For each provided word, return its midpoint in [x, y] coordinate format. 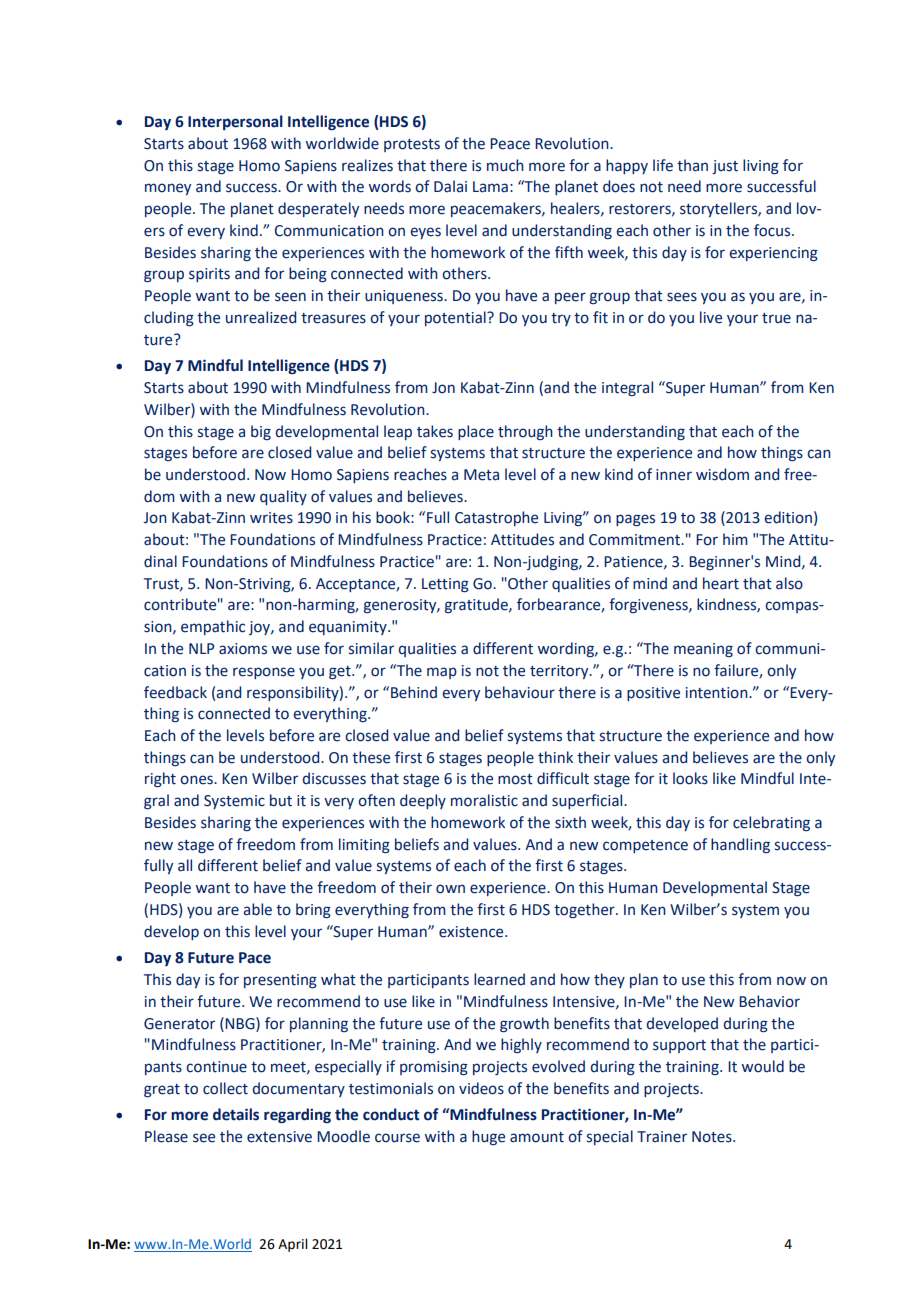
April [292, 1245]
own [450, 889]
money [168, 189]
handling [740, 845]
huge [488, 1137]
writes [271, 518]
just [725, 167]
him [735, 539]
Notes [713, 1137]
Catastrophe [496, 518]
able [257, 909]
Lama [490, 187]
